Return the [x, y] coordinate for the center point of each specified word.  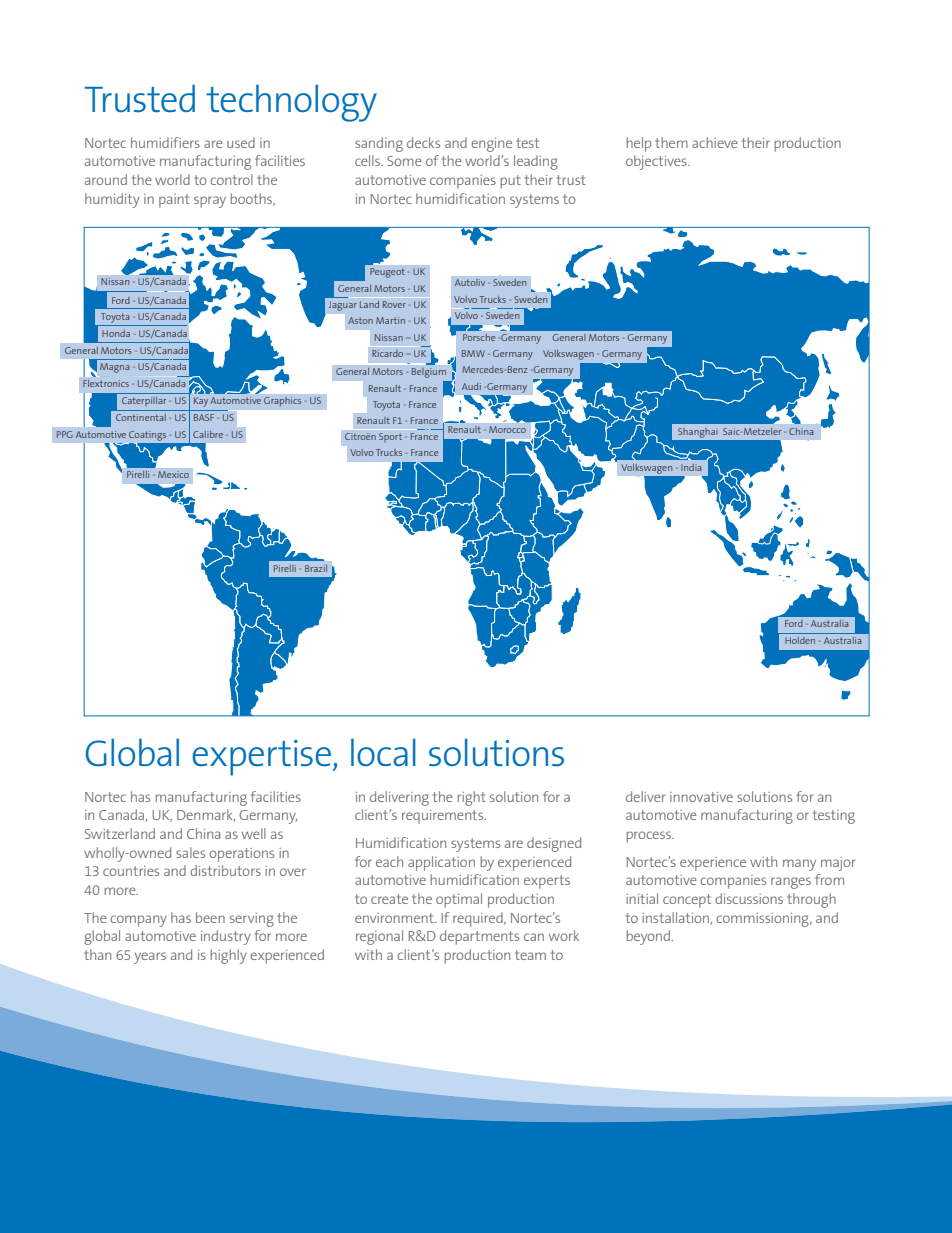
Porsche [479, 337]
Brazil [316, 568]
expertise [263, 758]
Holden [800, 640]
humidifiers [165, 142]
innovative [701, 797]
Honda [116, 333]
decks [423, 142]
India [691, 467]
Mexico [173, 474]
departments [479, 937]
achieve [715, 142]
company [138, 921]
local [383, 752]
